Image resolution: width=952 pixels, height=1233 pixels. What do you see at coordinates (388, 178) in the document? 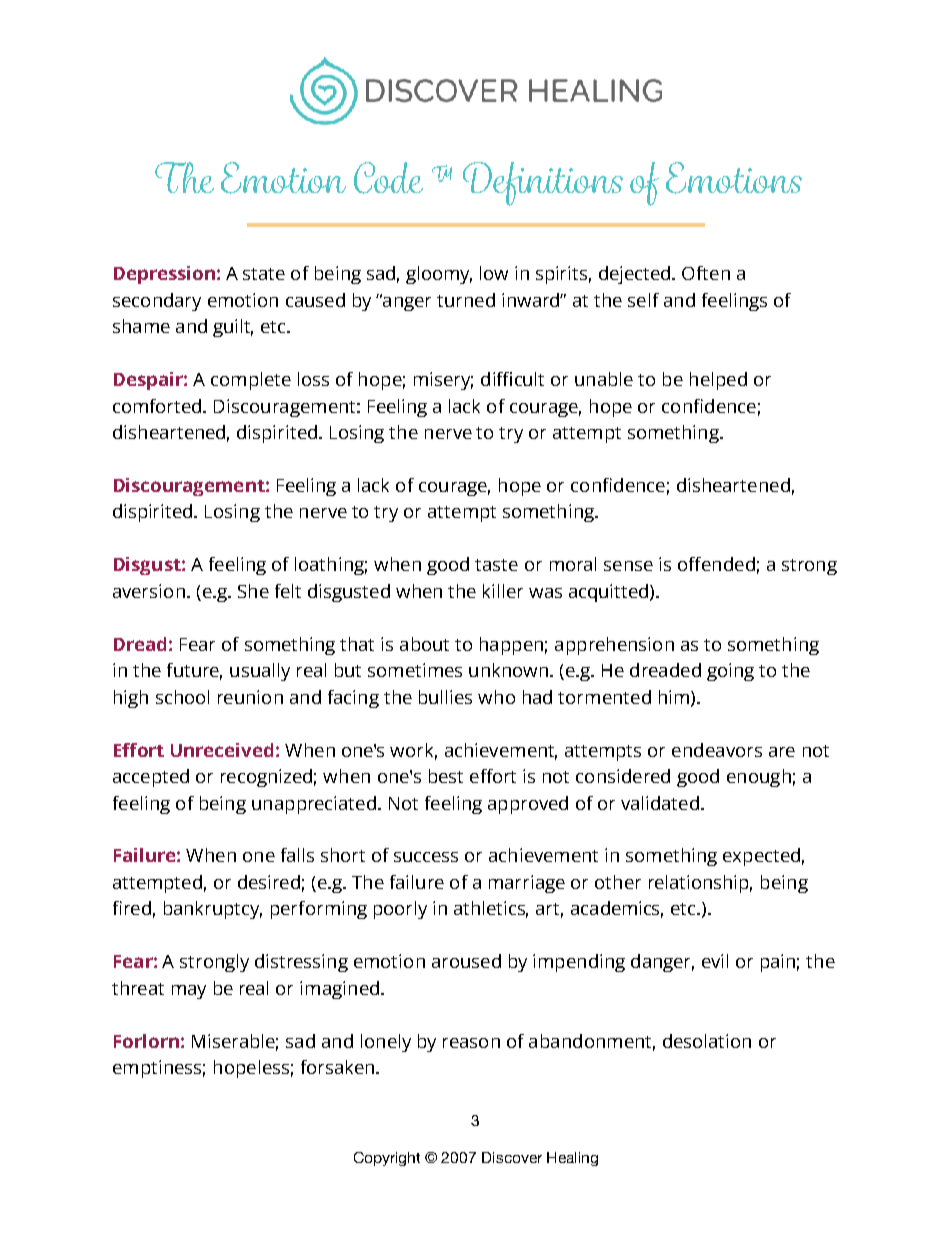
I see `Code` at bounding box center [388, 178].
